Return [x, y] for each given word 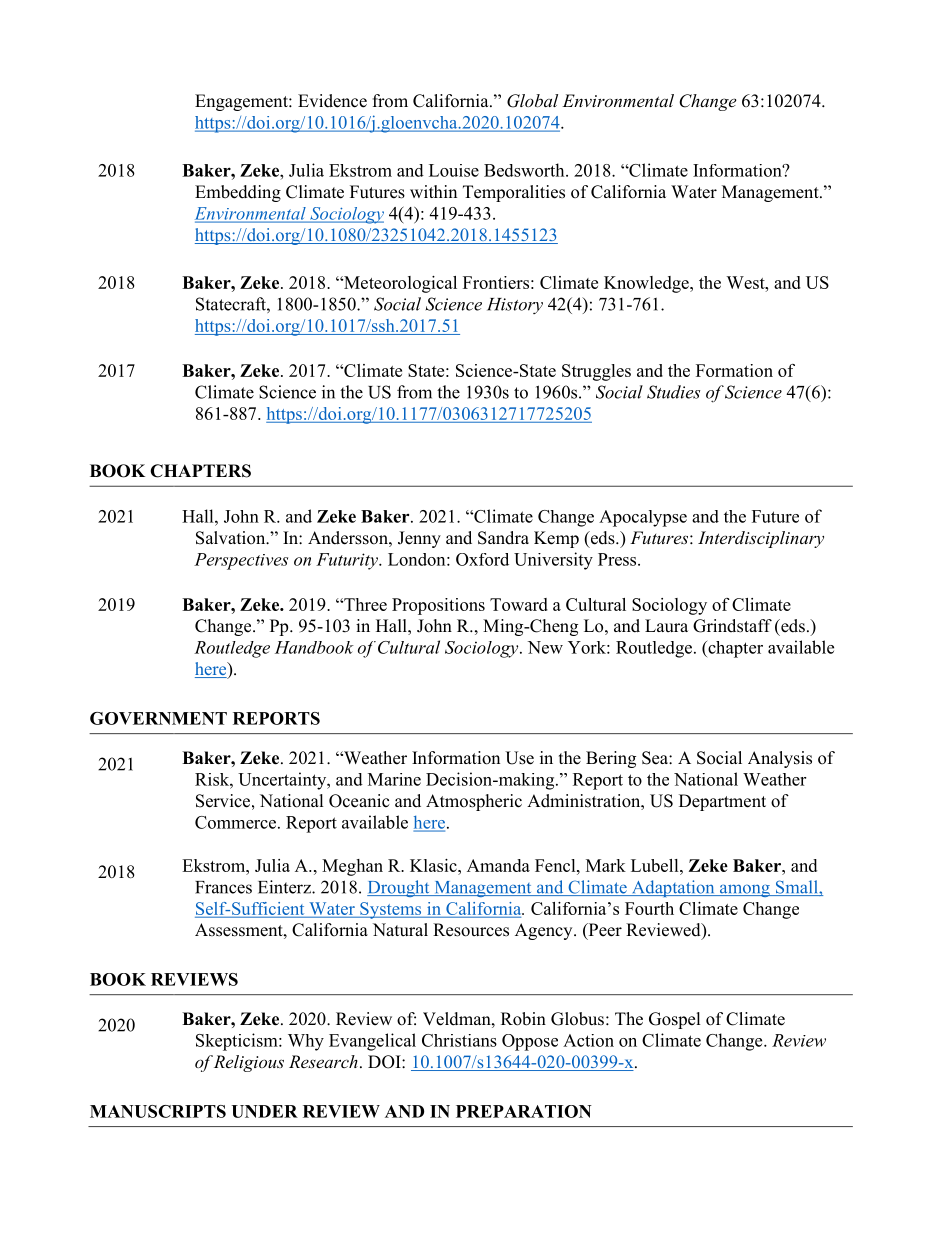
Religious [249, 1063]
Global [532, 101]
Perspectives [241, 561]
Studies [673, 392]
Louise [454, 170]
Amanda [498, 865]
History [515, 306]
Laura [666, 625]
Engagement [242, 102]
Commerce [235, 822]
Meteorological [399, 284]
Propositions [438, 606]
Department [722, 802]
